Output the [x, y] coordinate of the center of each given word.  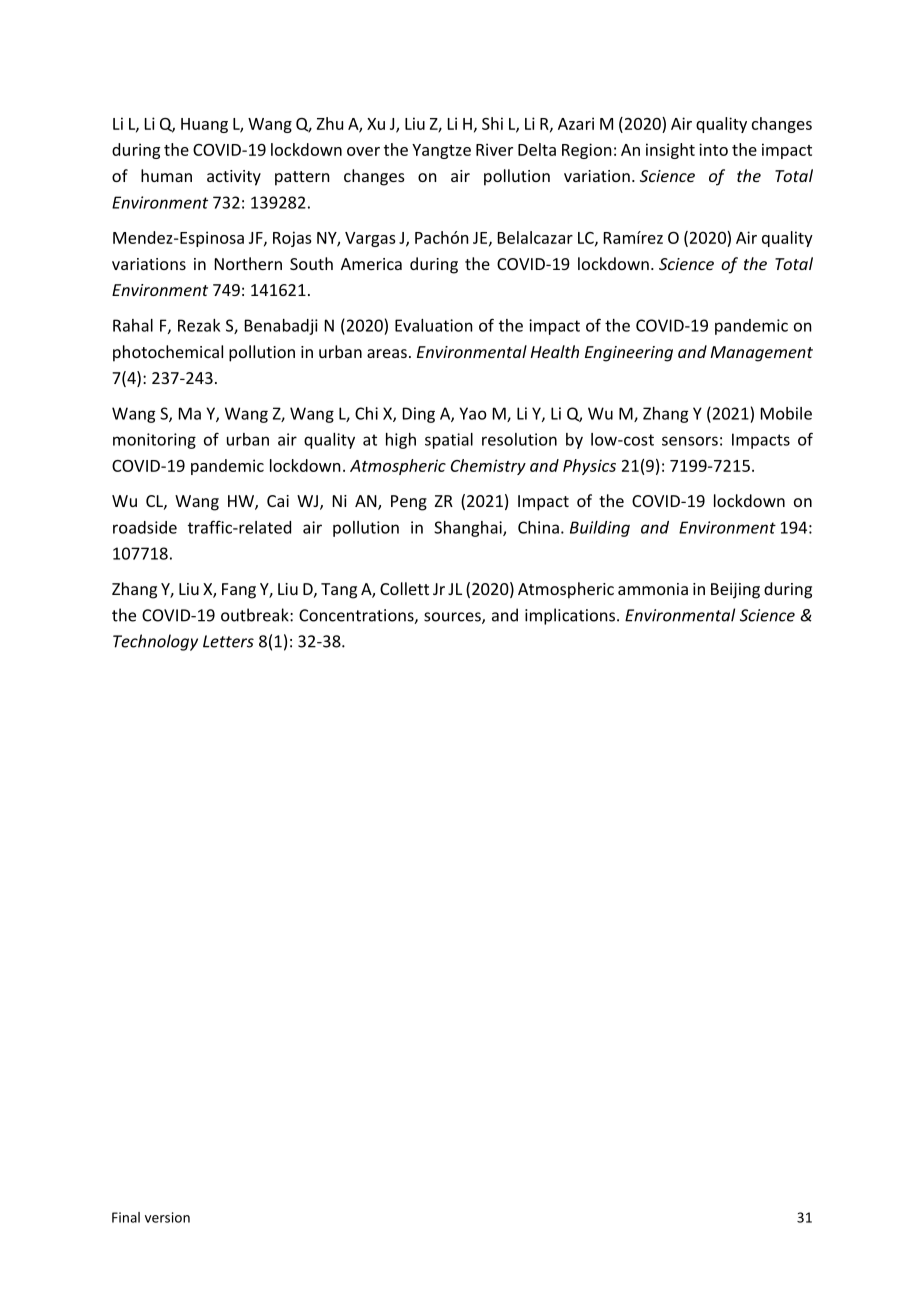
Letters [228, 641]
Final [126, 1217]
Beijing [735, 591]
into [713, 149]
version [167, 1217]
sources [453, 618]
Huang [204, 125]
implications [571, 616]
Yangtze [441, 151]
